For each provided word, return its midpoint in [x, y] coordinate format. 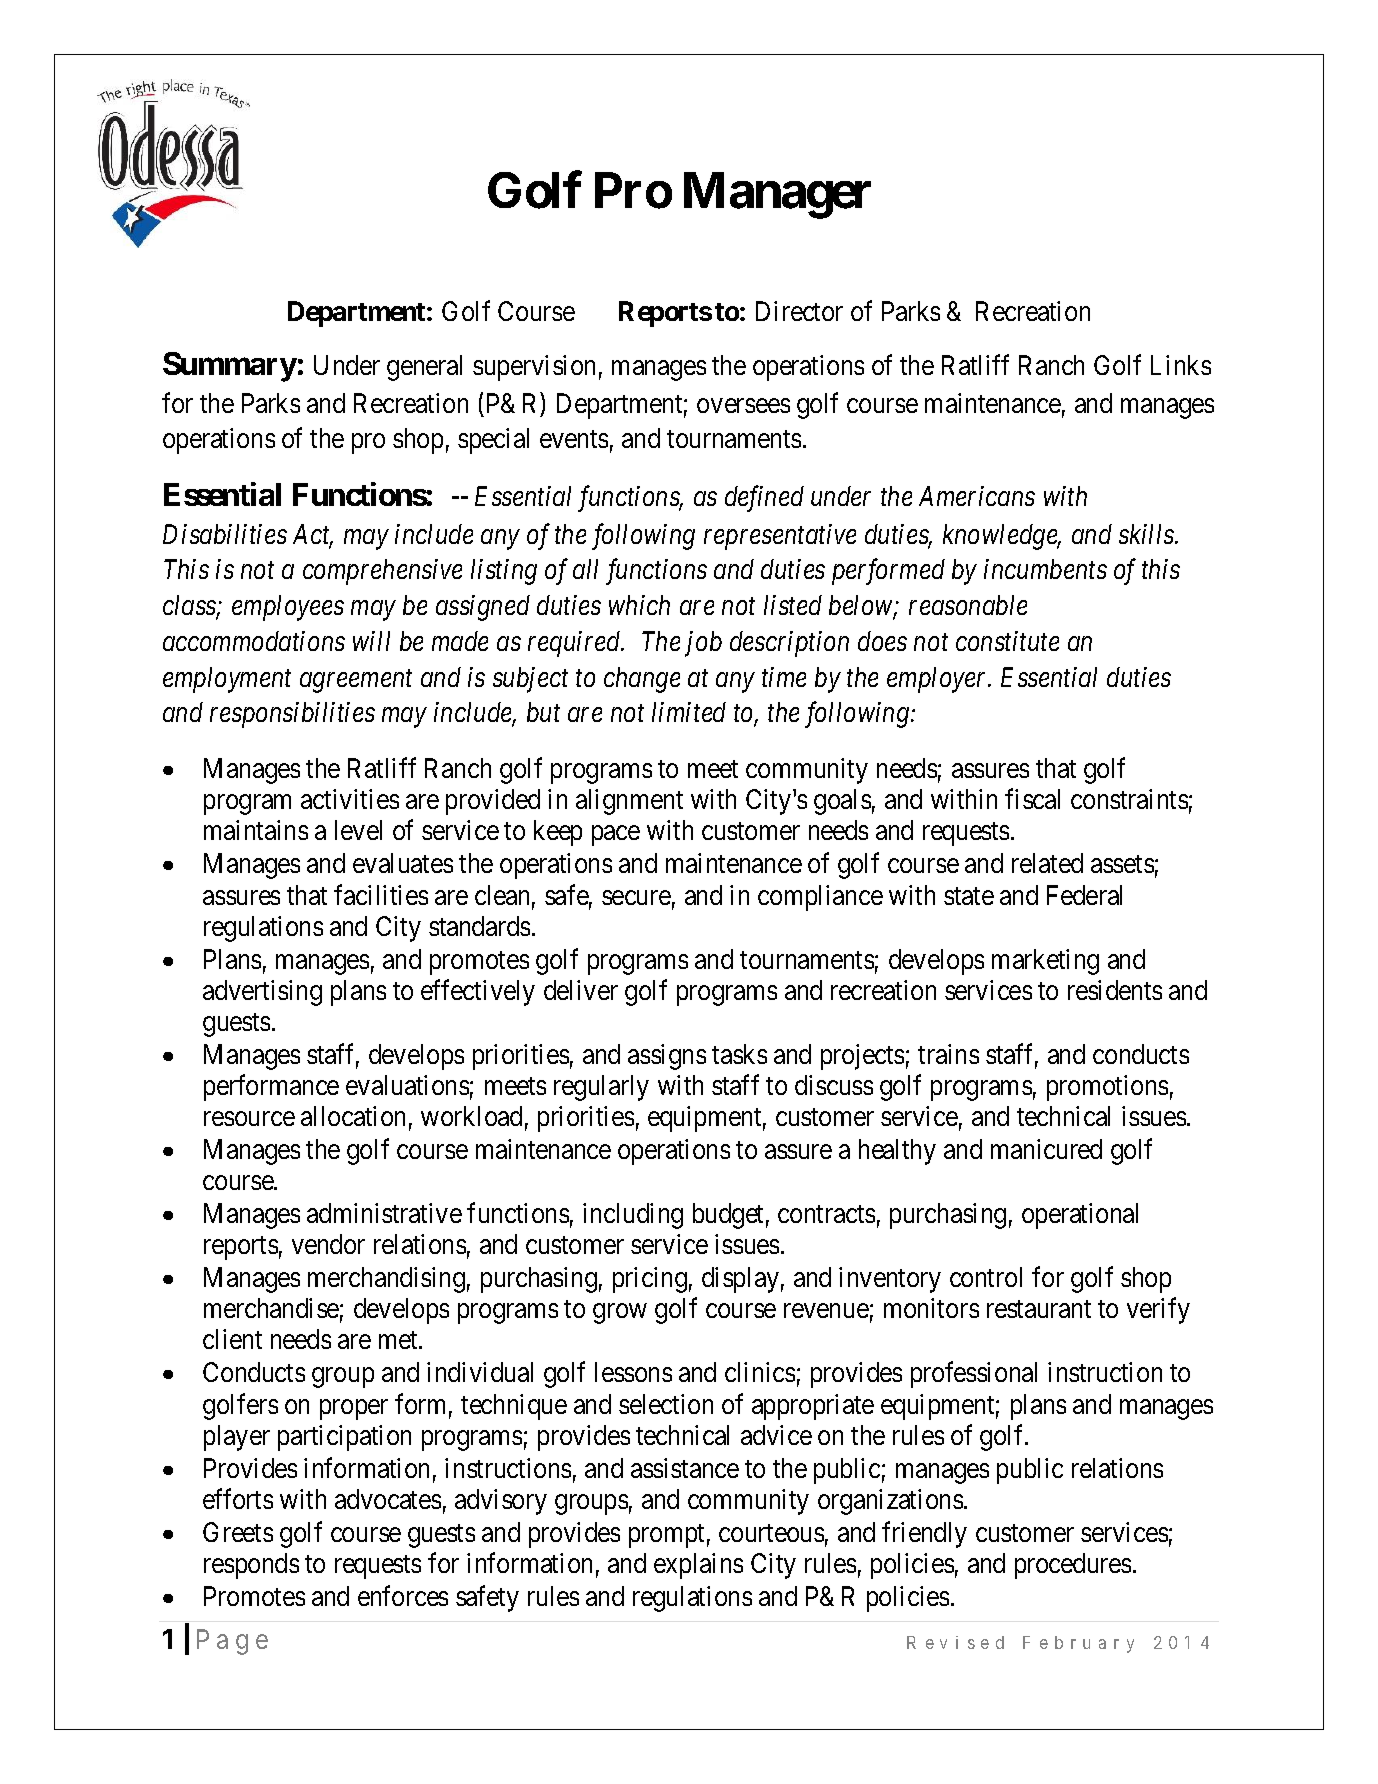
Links [1181, 365]
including [633, 1216]
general [424, 368]
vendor [328, 1244]
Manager [777, 196]
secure [636, 897]
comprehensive [382, 572]
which [639, 605]
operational [1080, 1216]
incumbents [1045, 569]
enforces [403, 1595]
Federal [1084, 895]
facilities [381, 894]
